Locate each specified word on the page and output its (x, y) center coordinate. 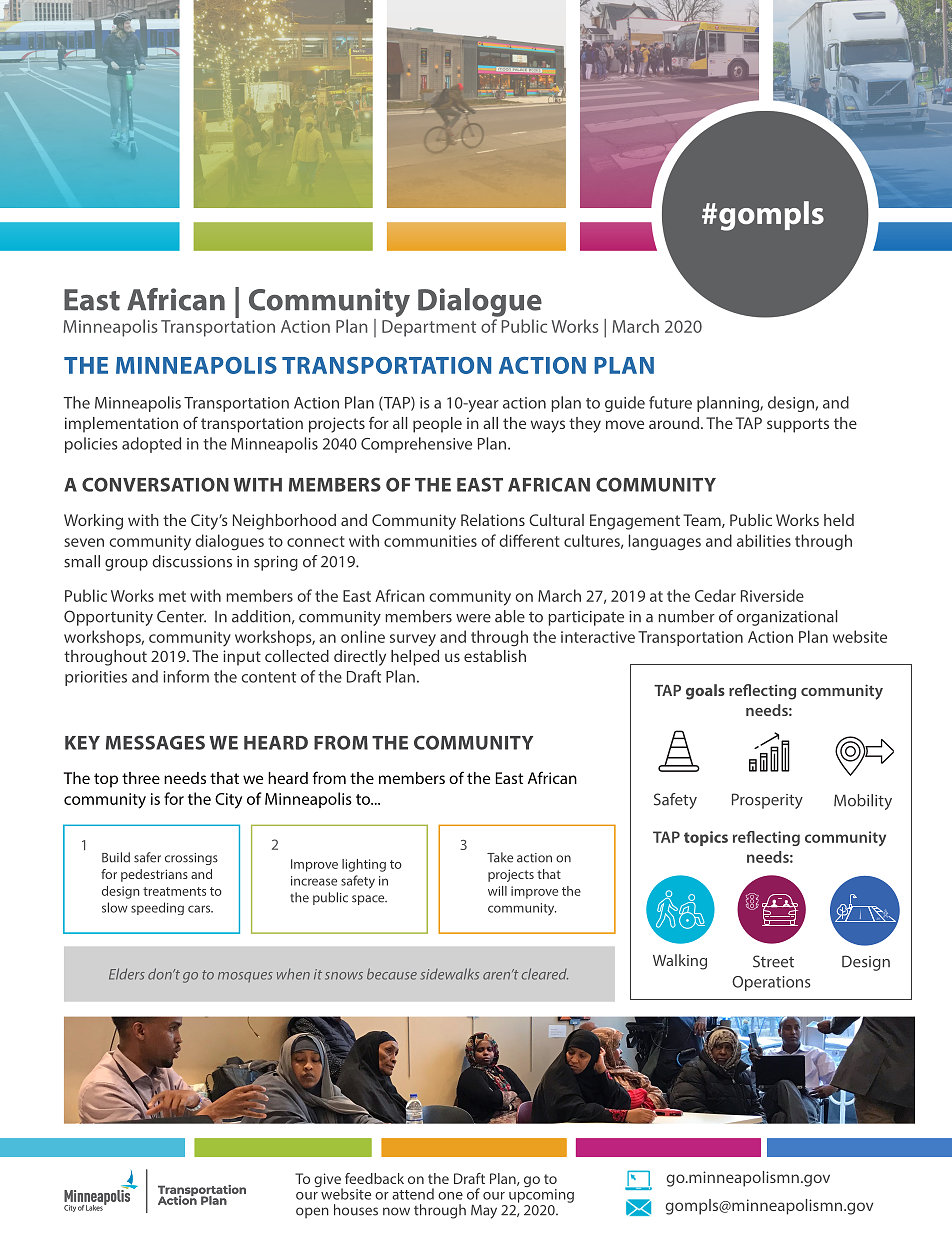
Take (500, 857)
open (312, 1212)
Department (429, 328)
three (141, 778)
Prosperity (767, 801)
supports (798, 425)
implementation (121, 425)
